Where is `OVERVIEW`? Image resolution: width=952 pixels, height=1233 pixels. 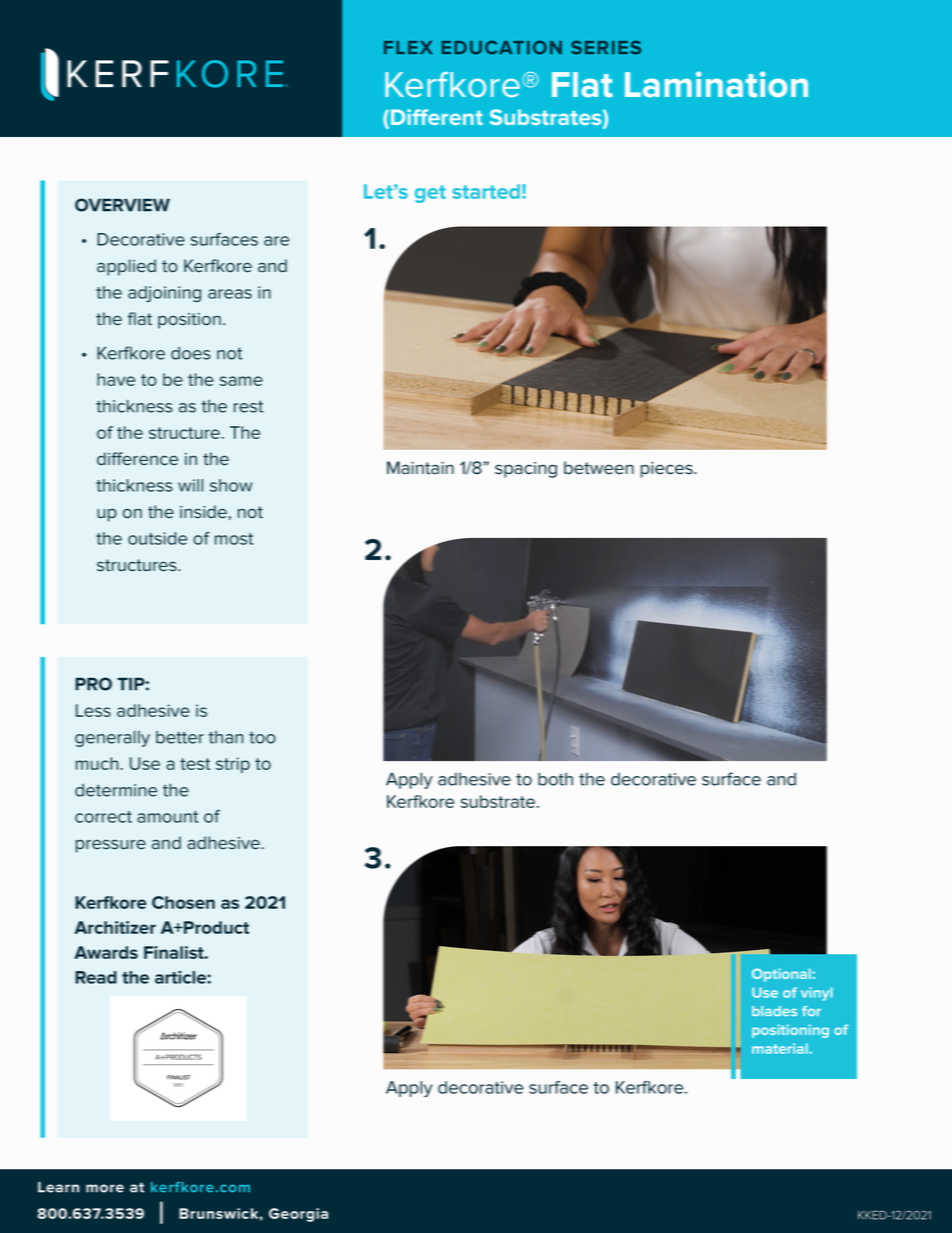 OVERVIEW is located at coordinates (122, 205).
